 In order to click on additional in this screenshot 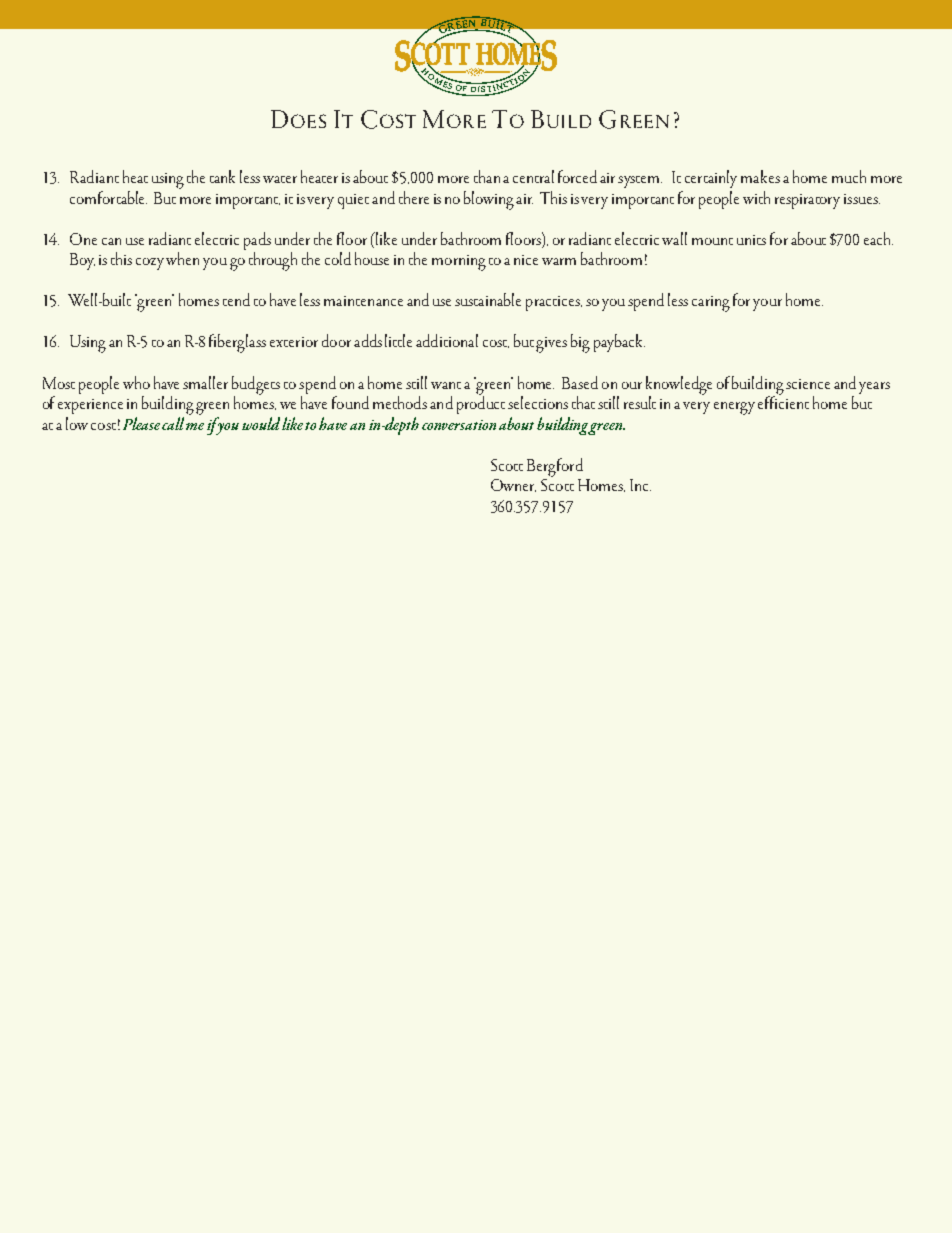, I will do `click(447, 340)`.
